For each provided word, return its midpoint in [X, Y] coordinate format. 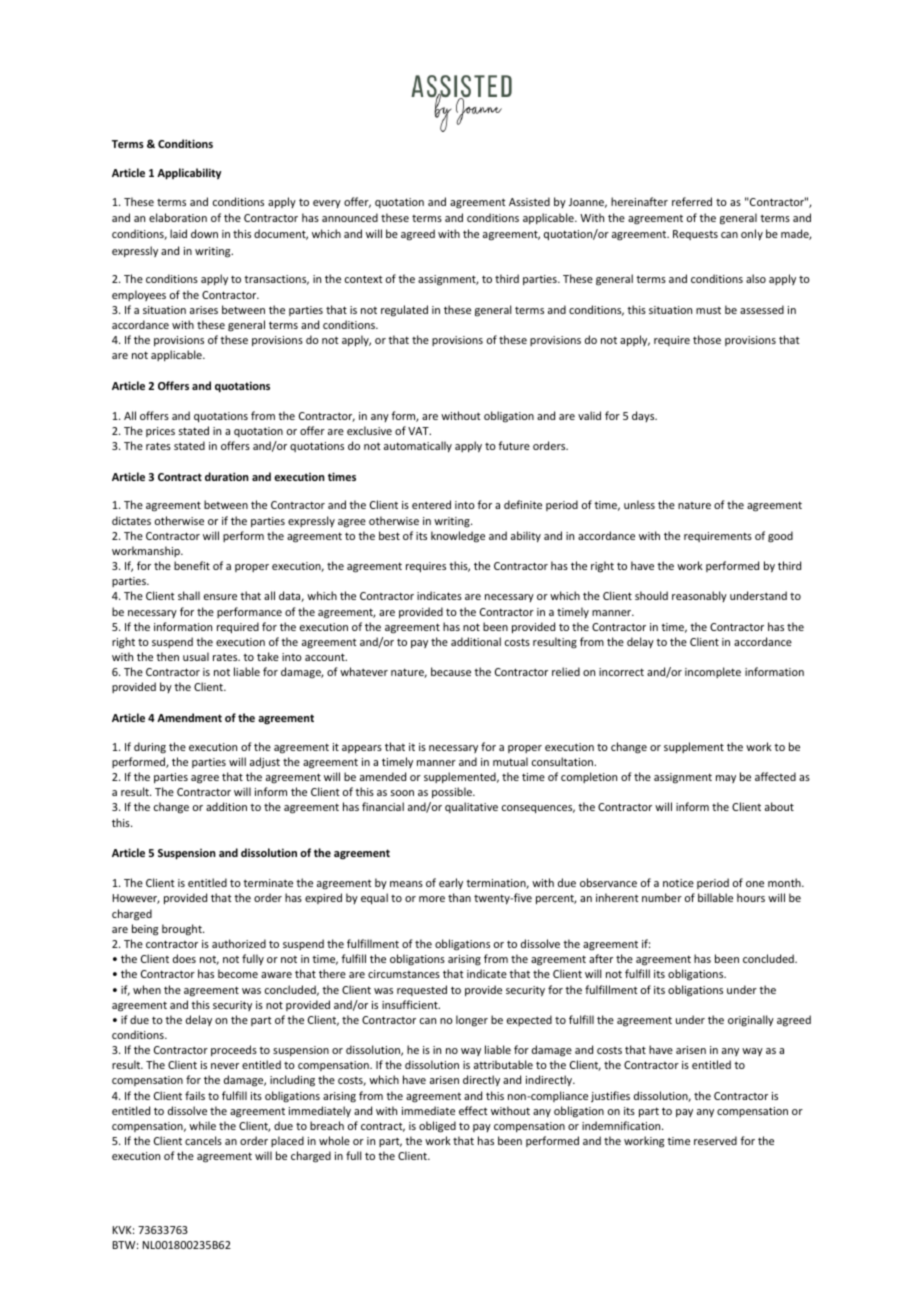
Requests [695, 235]
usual [196, 656]
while [202, 1125]
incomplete [713, 672]
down [204, 233]
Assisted [529, 201]
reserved [715, 1140]
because [451, 671]
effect [473, 1110]
